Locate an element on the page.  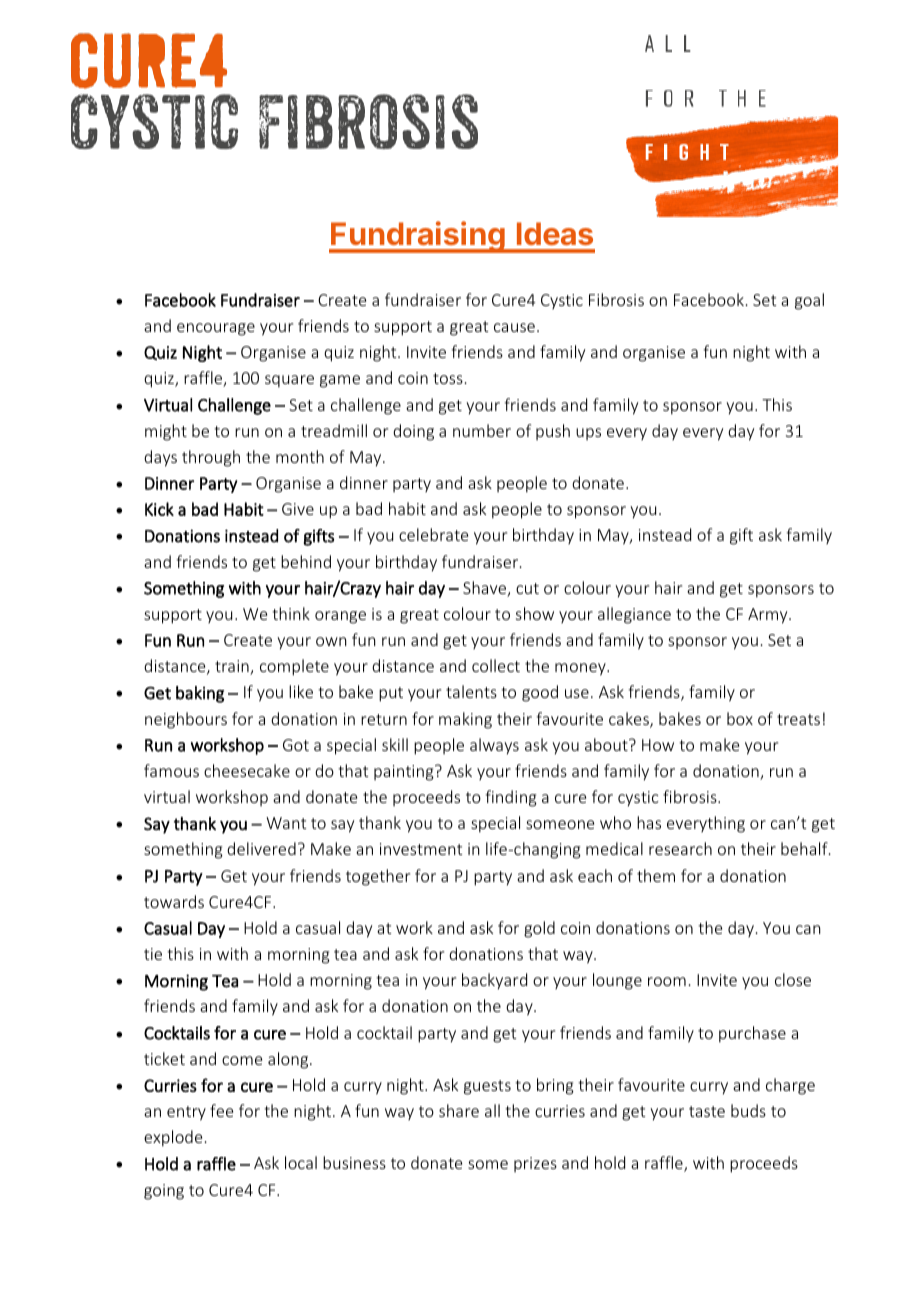
goal is located at coordinates (809, 301).
